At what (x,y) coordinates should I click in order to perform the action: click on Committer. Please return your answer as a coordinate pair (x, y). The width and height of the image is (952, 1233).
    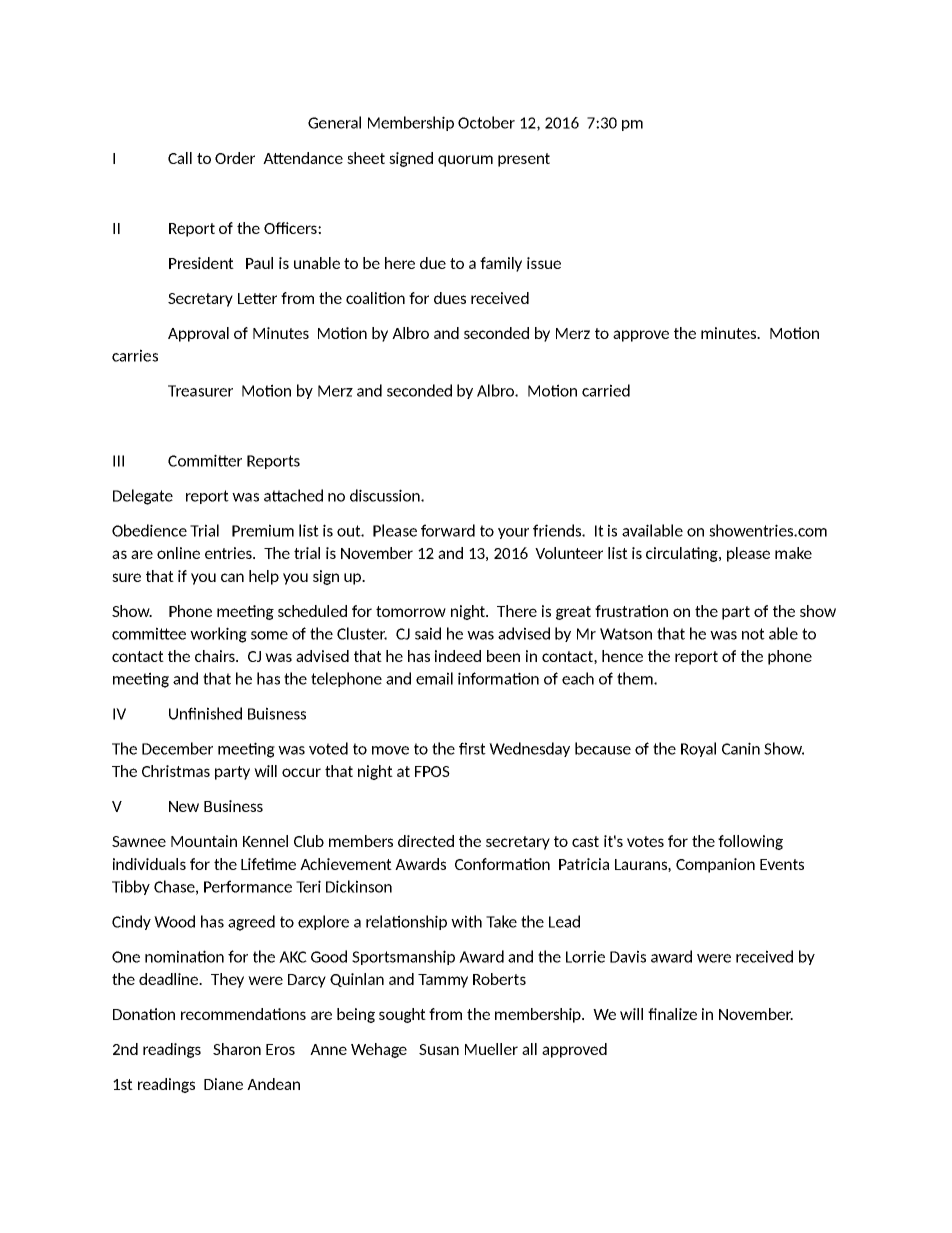
    Looking at the image, I should click on (205, 460).
